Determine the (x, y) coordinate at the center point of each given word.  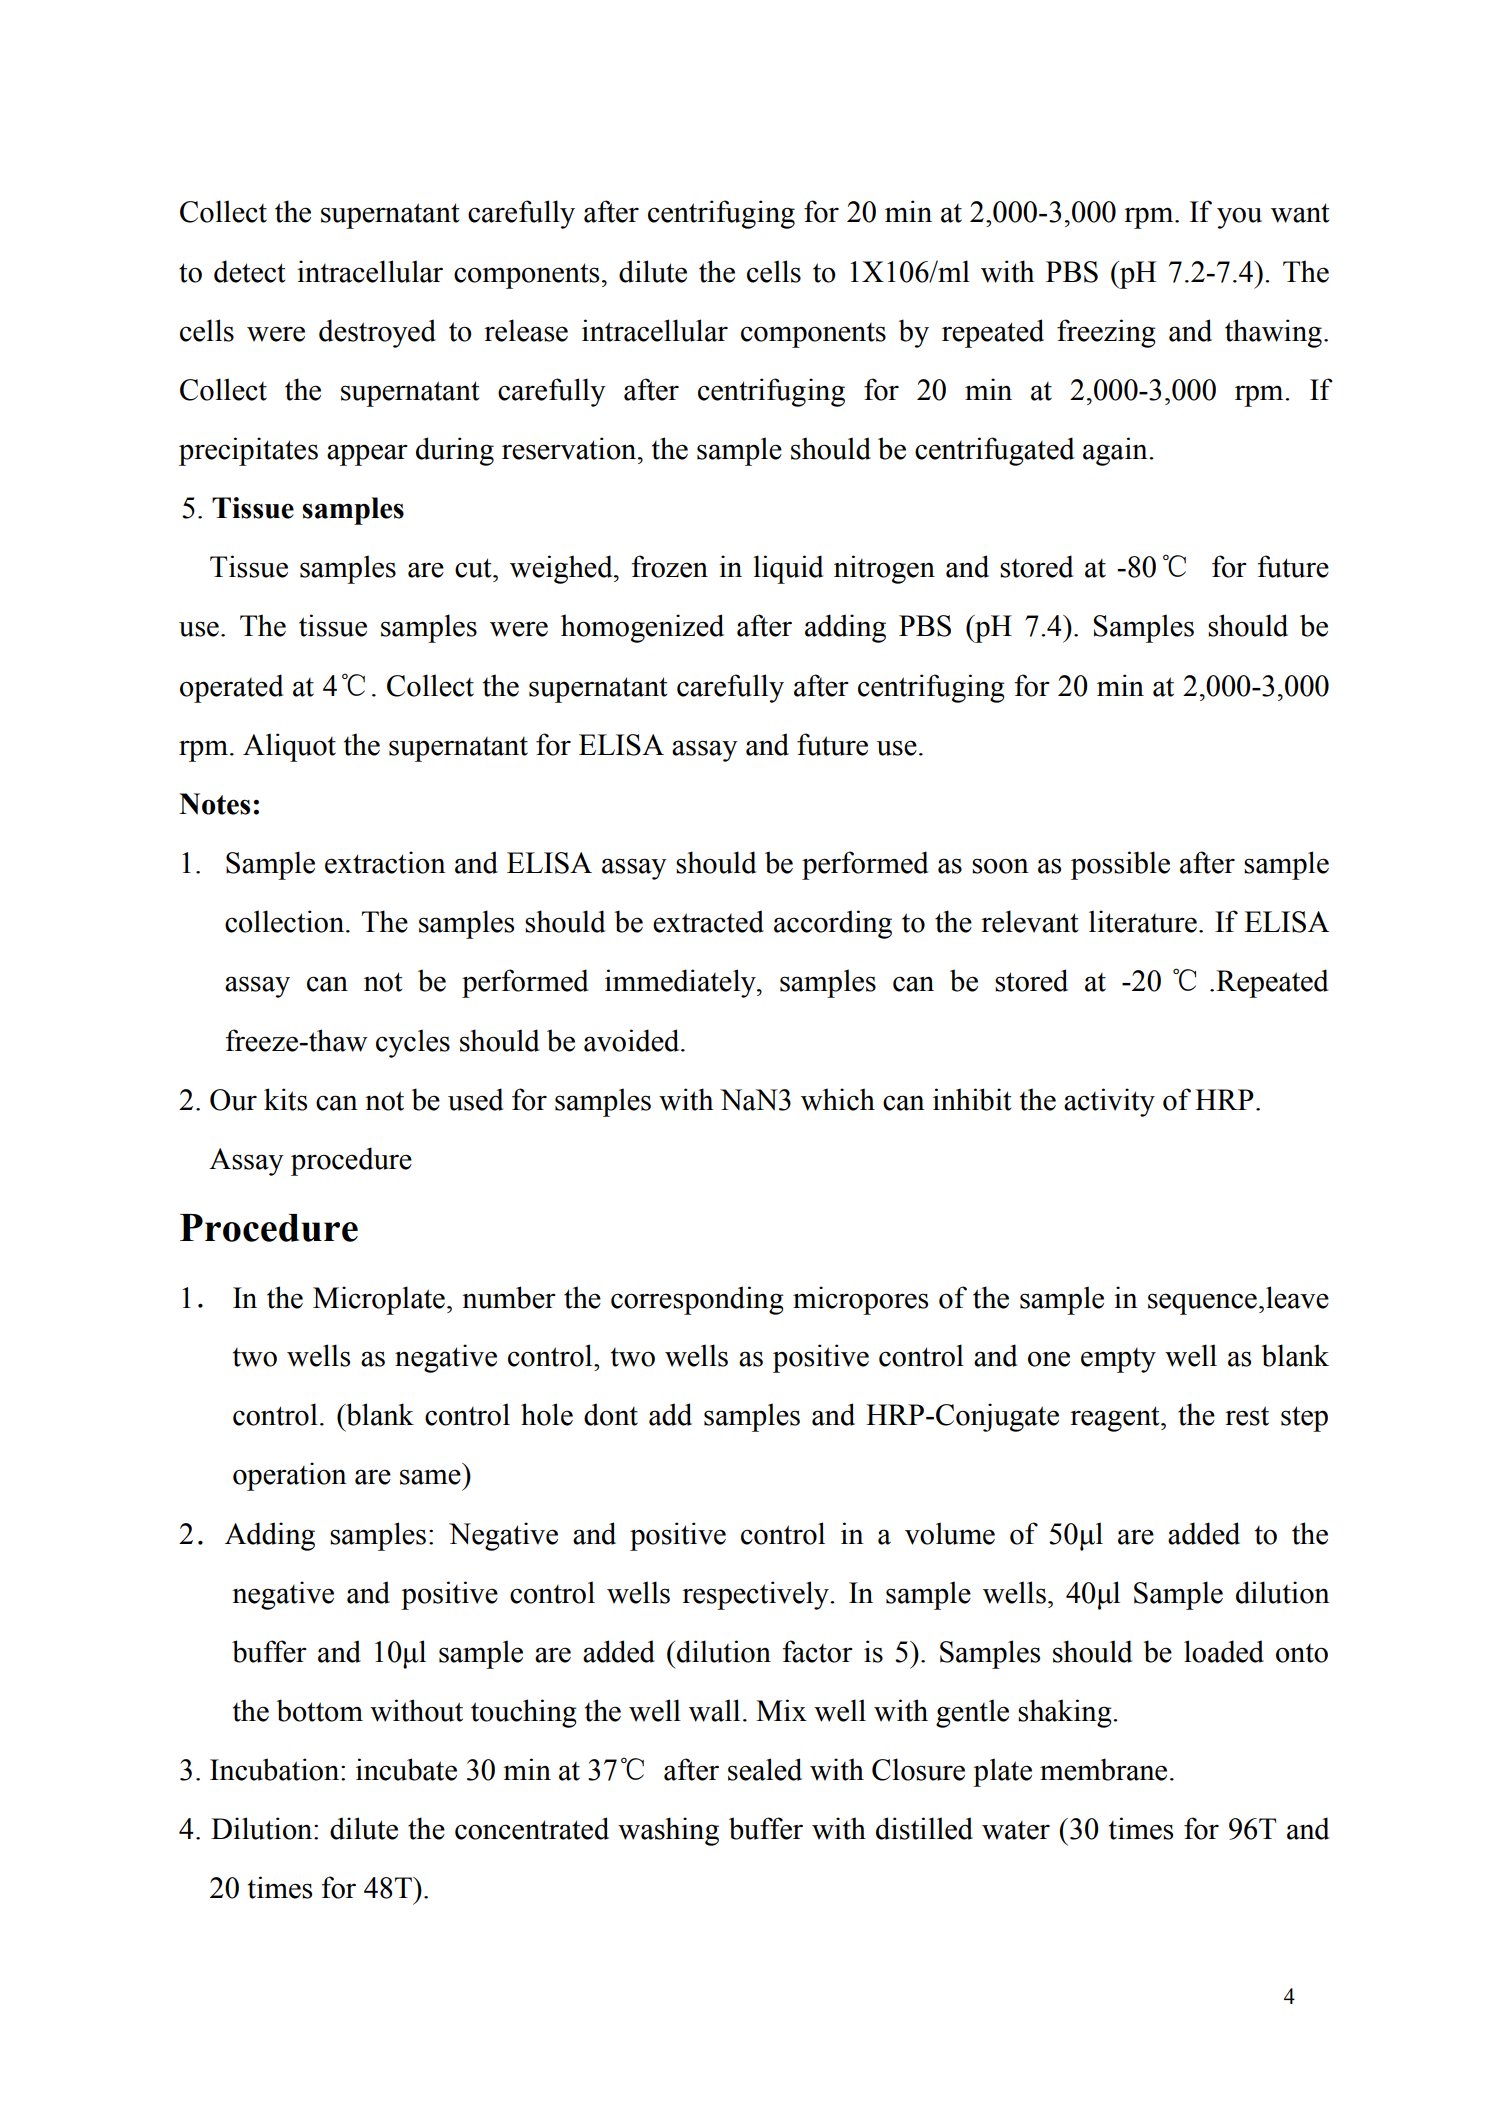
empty (1118, 1360)
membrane (1103, 1769)
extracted (708, 921)
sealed (765, 1769)
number (509, 1297)
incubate (406, 1769)
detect (250, 271)
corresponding (697, 1300)
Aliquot (289, 747)
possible (1120, 865)
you (1239, 218)
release (526, 330)
